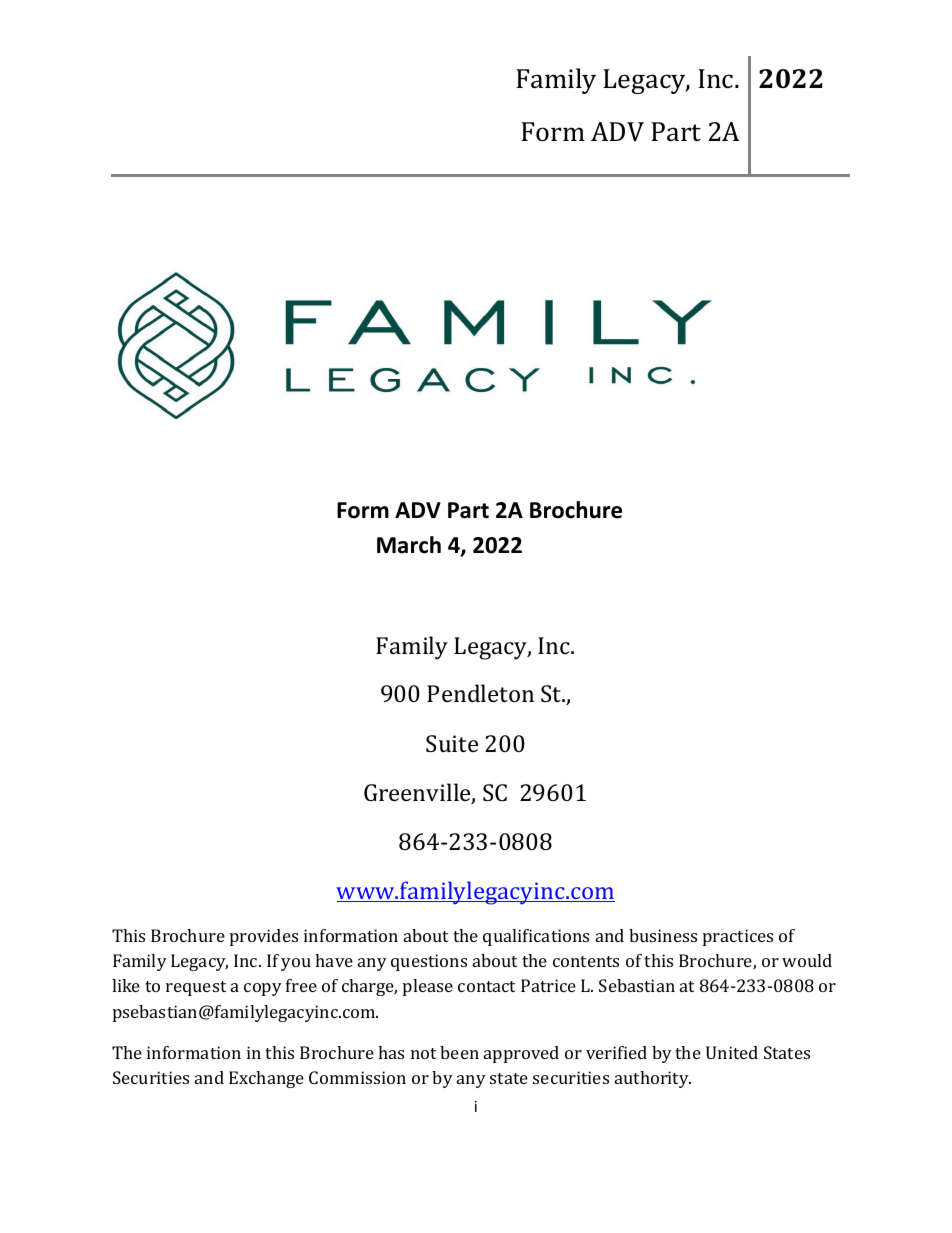 The image size is (952, 1233). Describe the element at coordinates (409, 545) in the document. I see `March` at that location.
